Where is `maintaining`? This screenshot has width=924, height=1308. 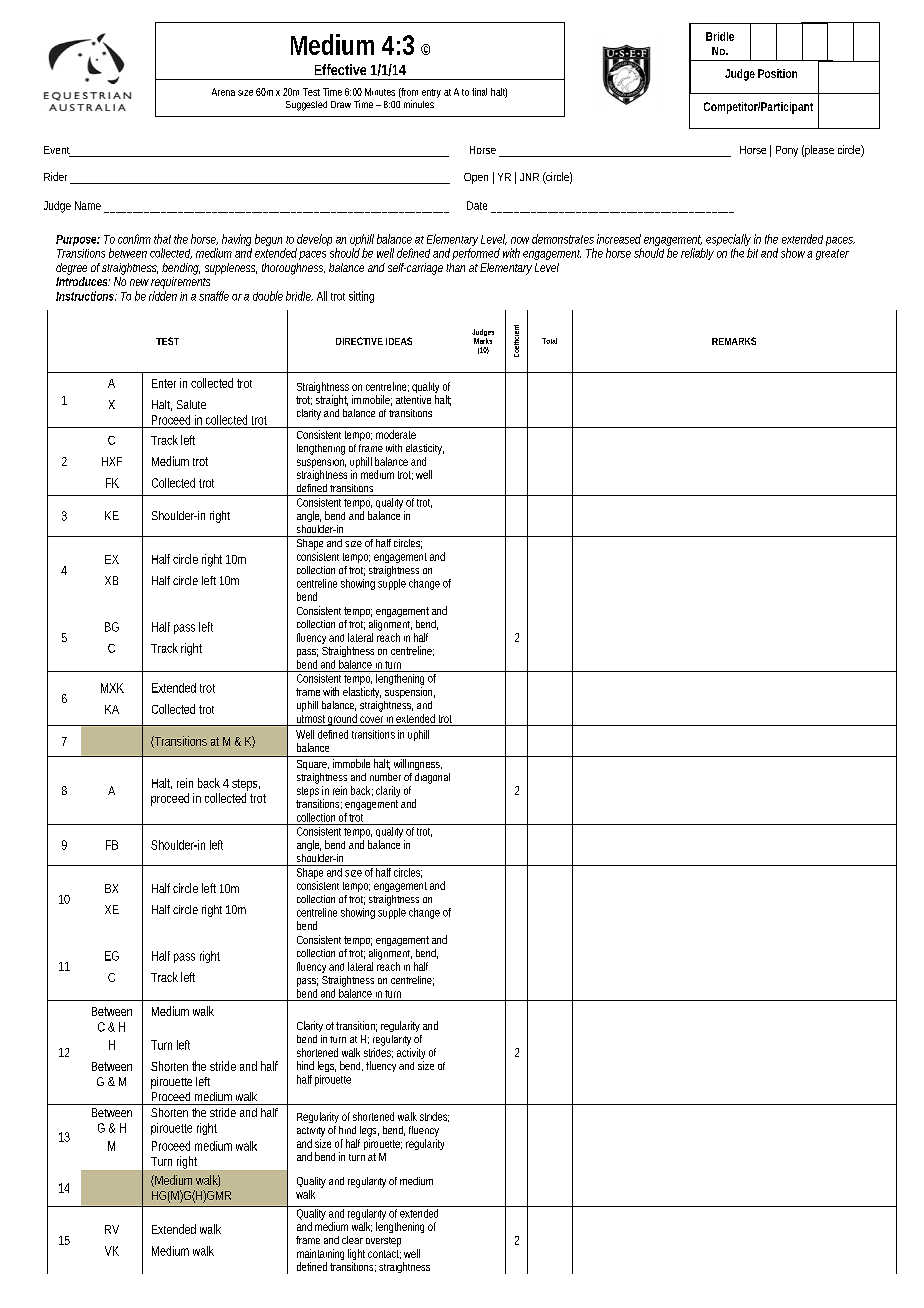 maintaining is located at coordinates (320, 1256).
